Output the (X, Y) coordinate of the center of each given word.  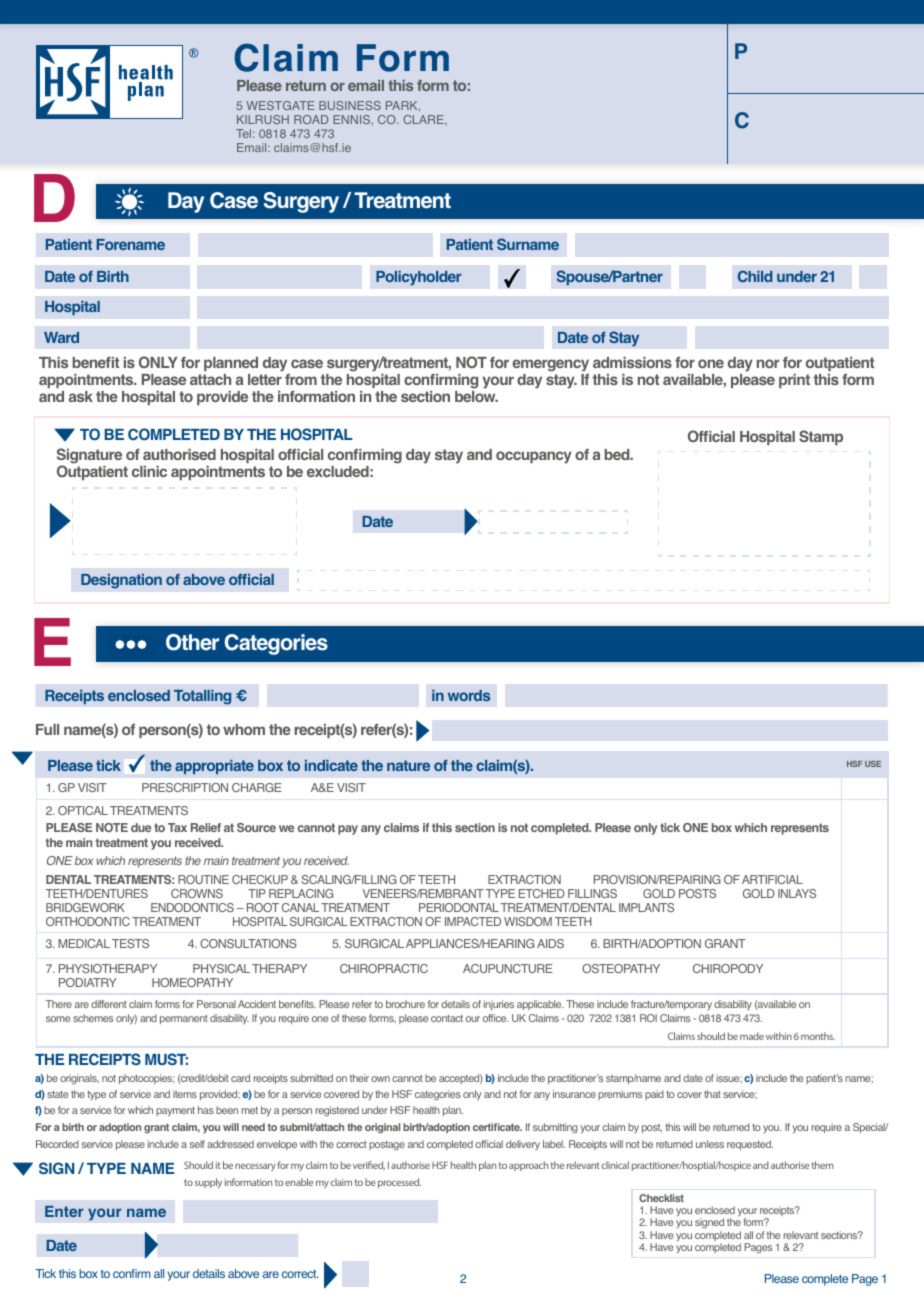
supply (208, 1183)
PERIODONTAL (459, 907)
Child (755, 276)
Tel (245, 133)
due (141, 827)
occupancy (534, 457)
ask (81, 396)
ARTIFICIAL (772, 879)
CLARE (424, 120)
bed (618, 454)
